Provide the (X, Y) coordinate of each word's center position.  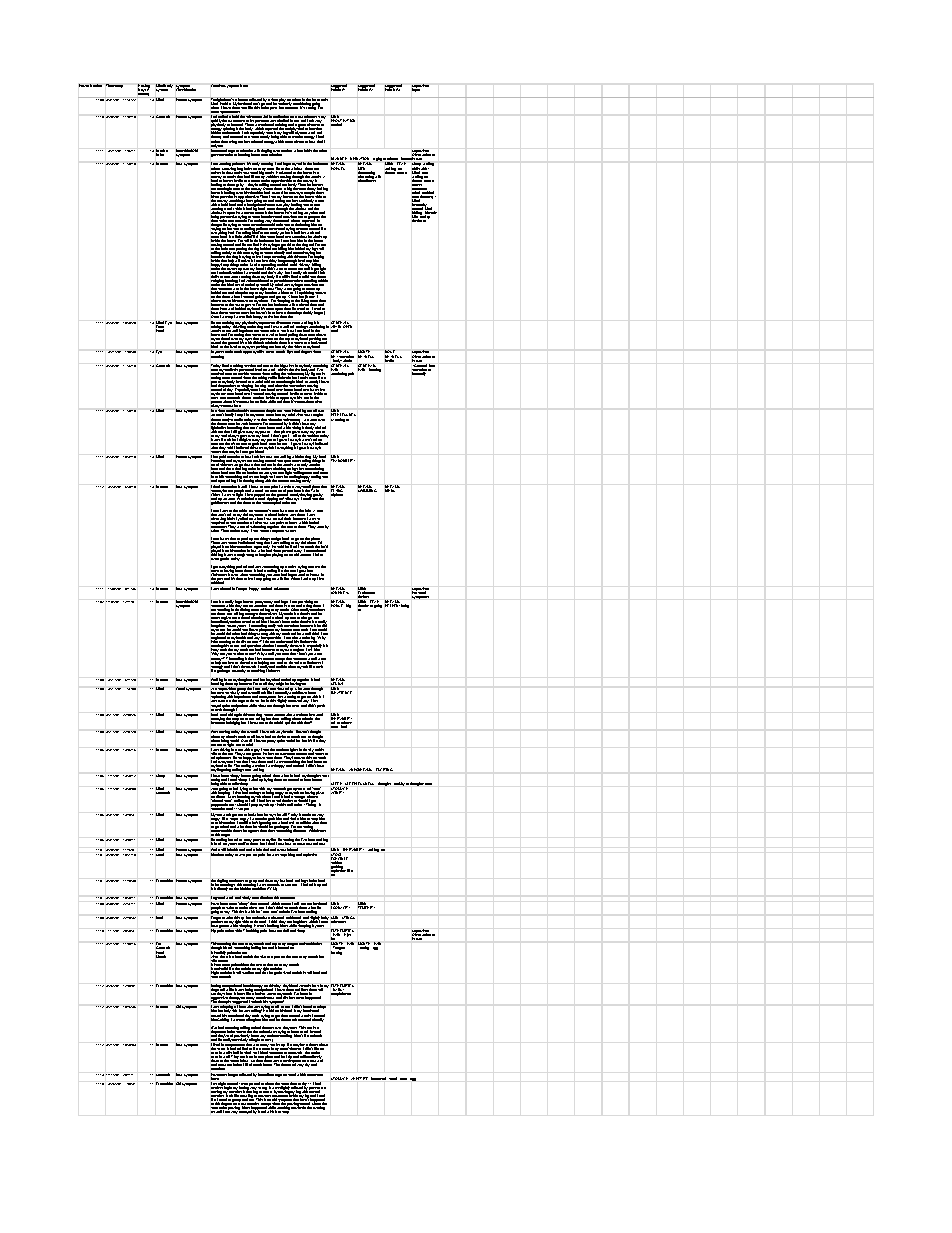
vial (265, 118)
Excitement (366, 593)
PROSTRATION (343, 122)
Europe (241, 589)
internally (420, 373)
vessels (305, 987)
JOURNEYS (340, 591)
